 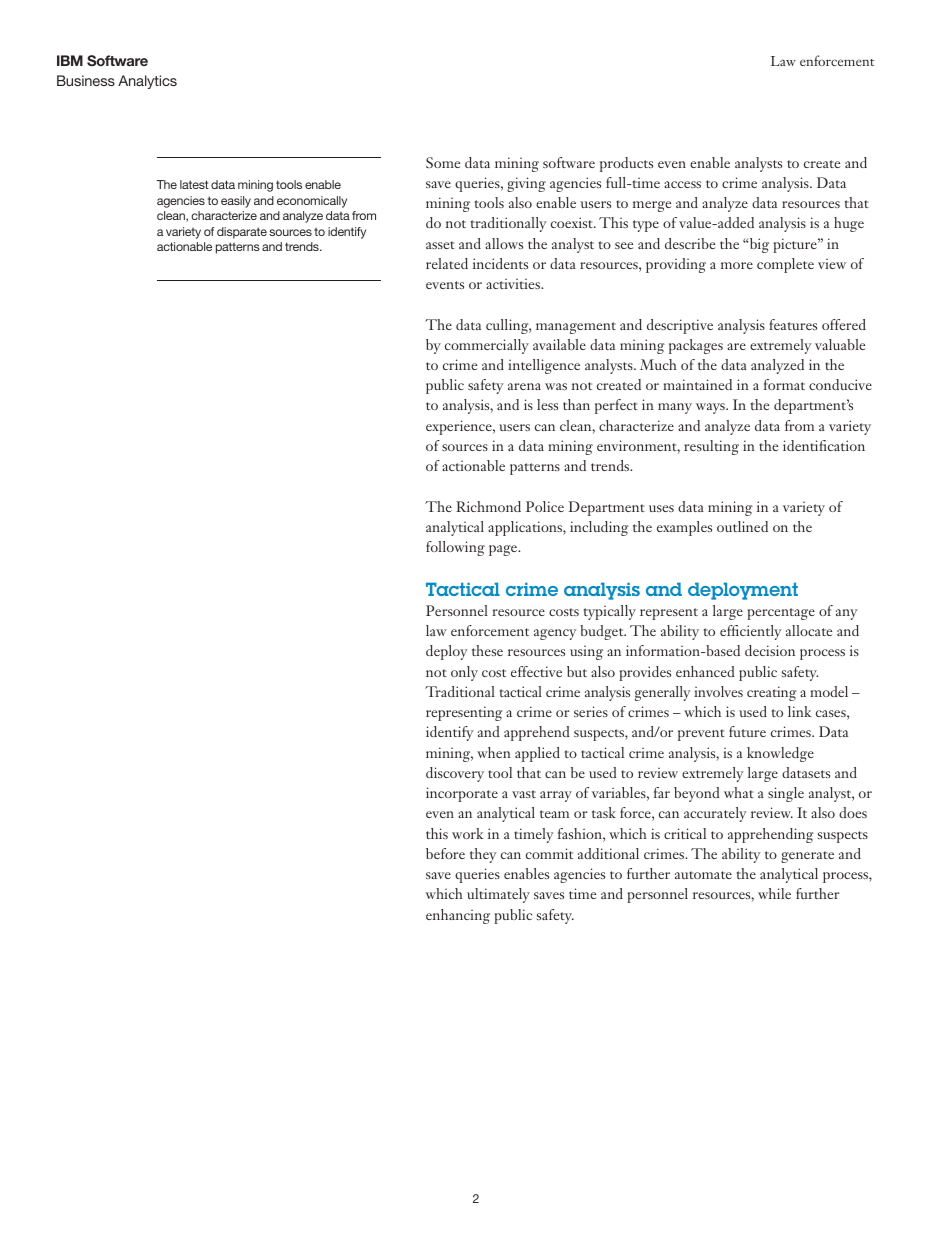 I want to click on products, so click(x=626, y=164).
